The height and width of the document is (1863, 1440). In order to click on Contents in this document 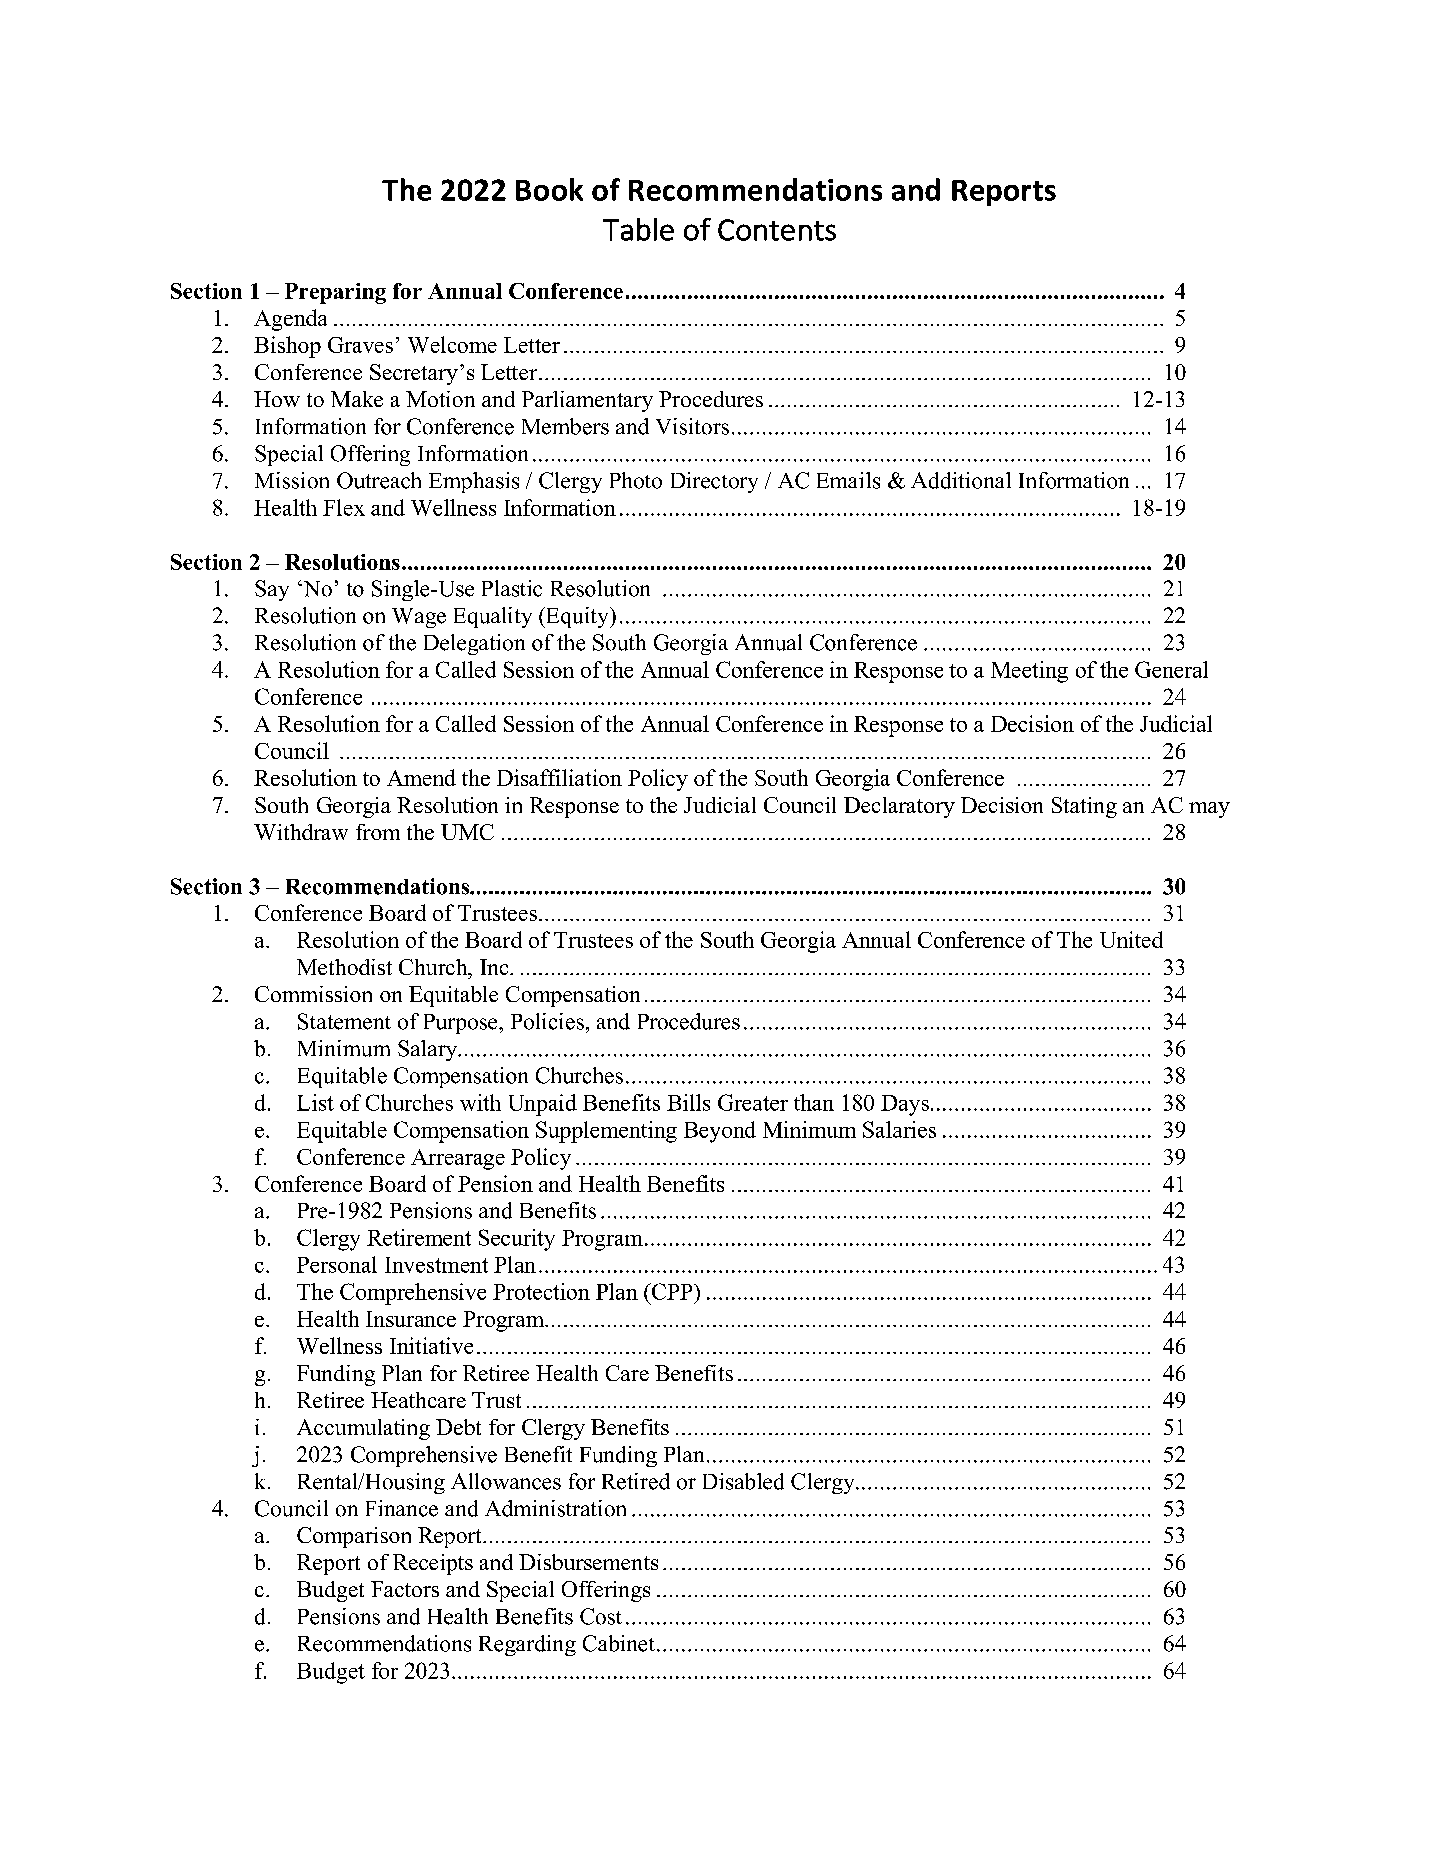, I will do `click(777, 230)`.
